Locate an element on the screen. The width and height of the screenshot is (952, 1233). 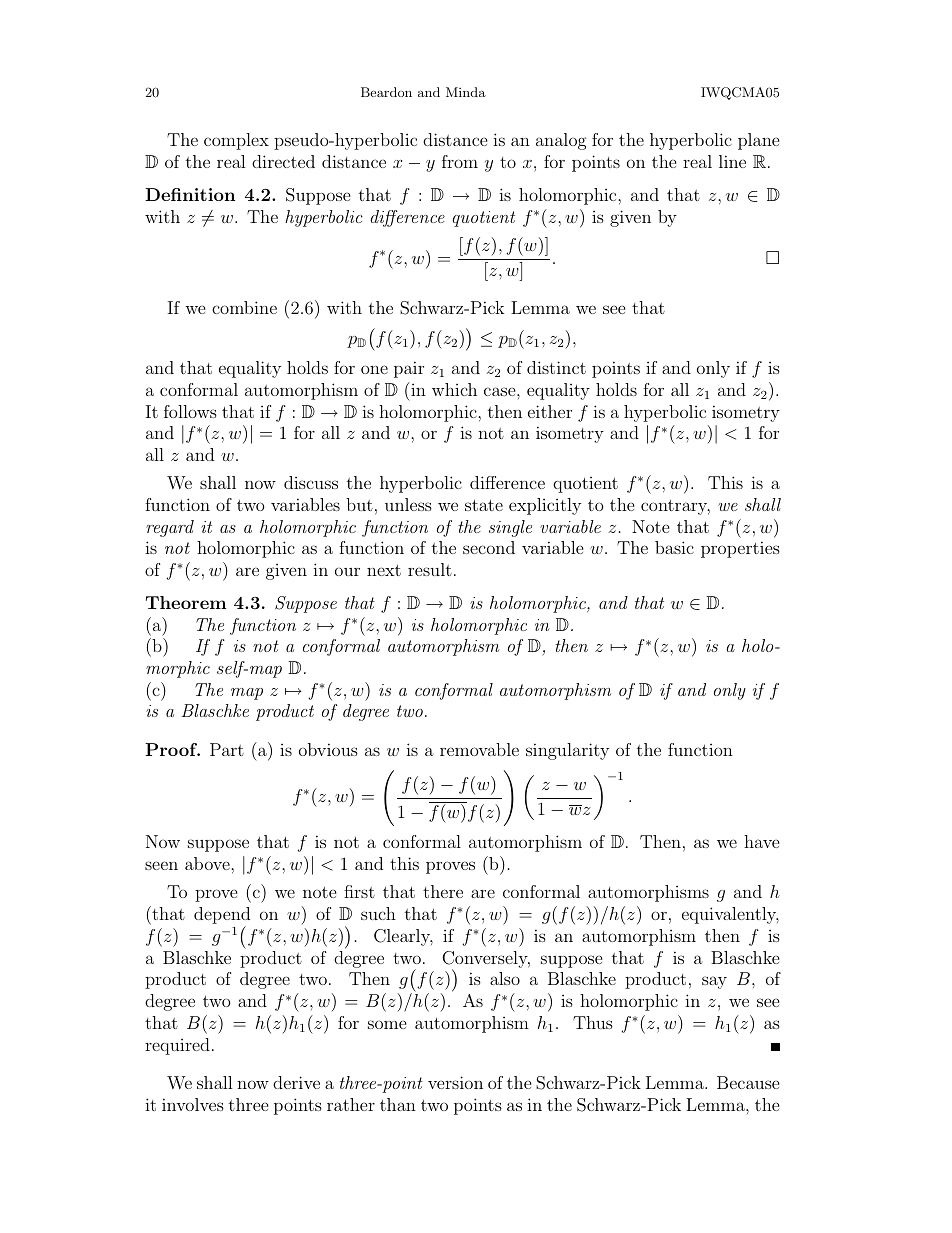
Theorem is located at coordinates (186, 602).
